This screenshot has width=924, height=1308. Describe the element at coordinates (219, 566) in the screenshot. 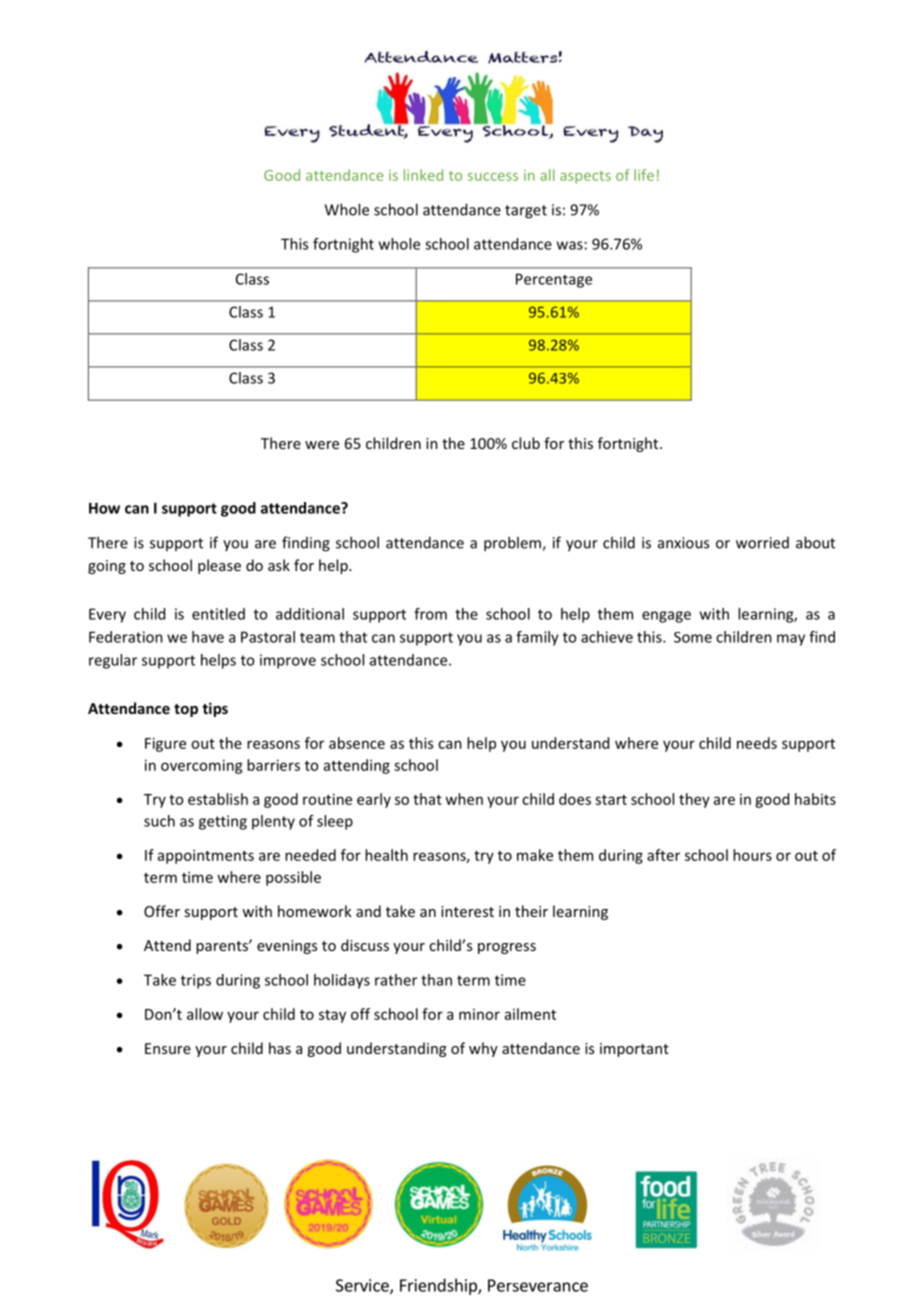

I see `please` at that location.
